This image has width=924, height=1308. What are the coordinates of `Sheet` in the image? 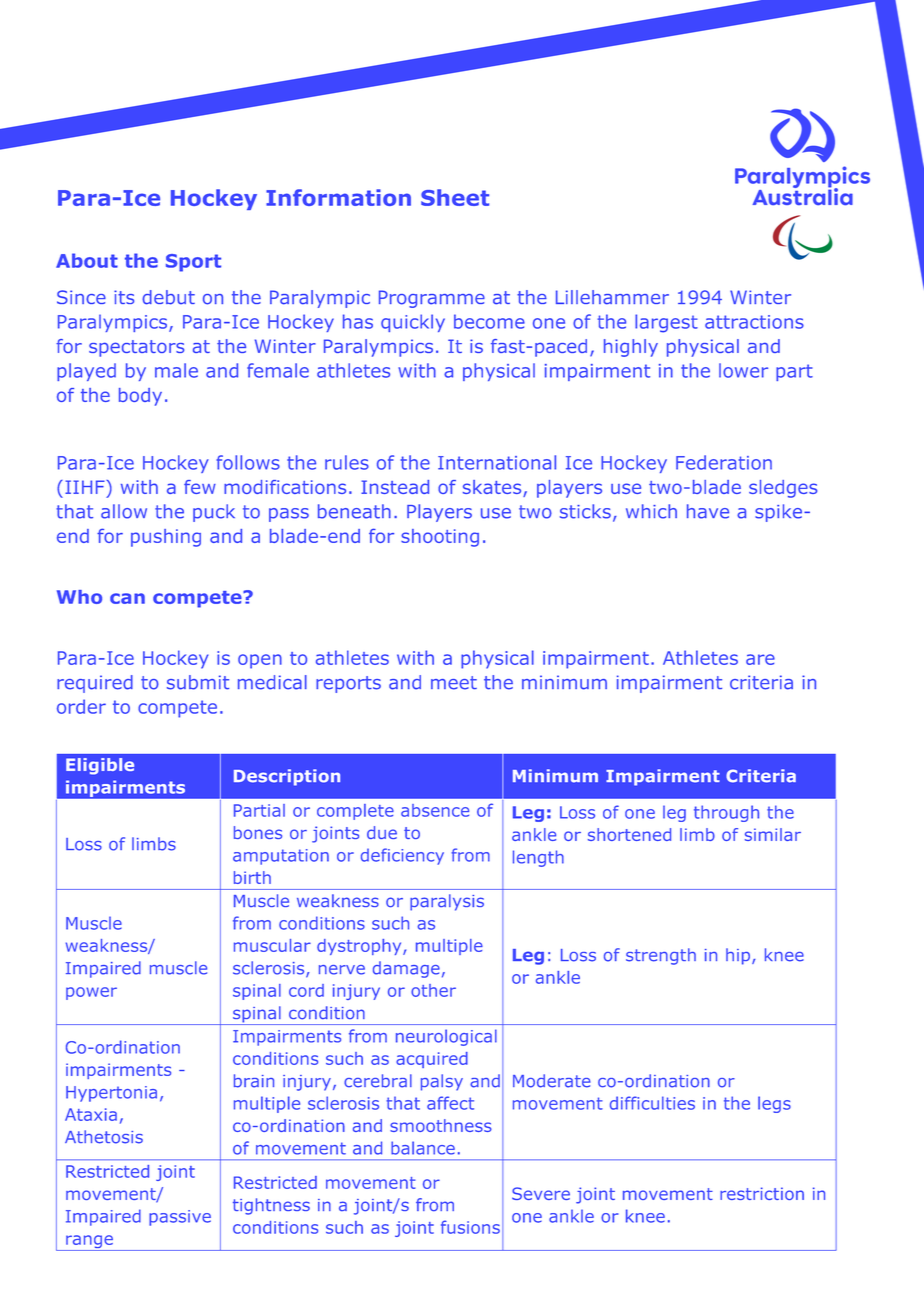 It's located at (455, 197).
